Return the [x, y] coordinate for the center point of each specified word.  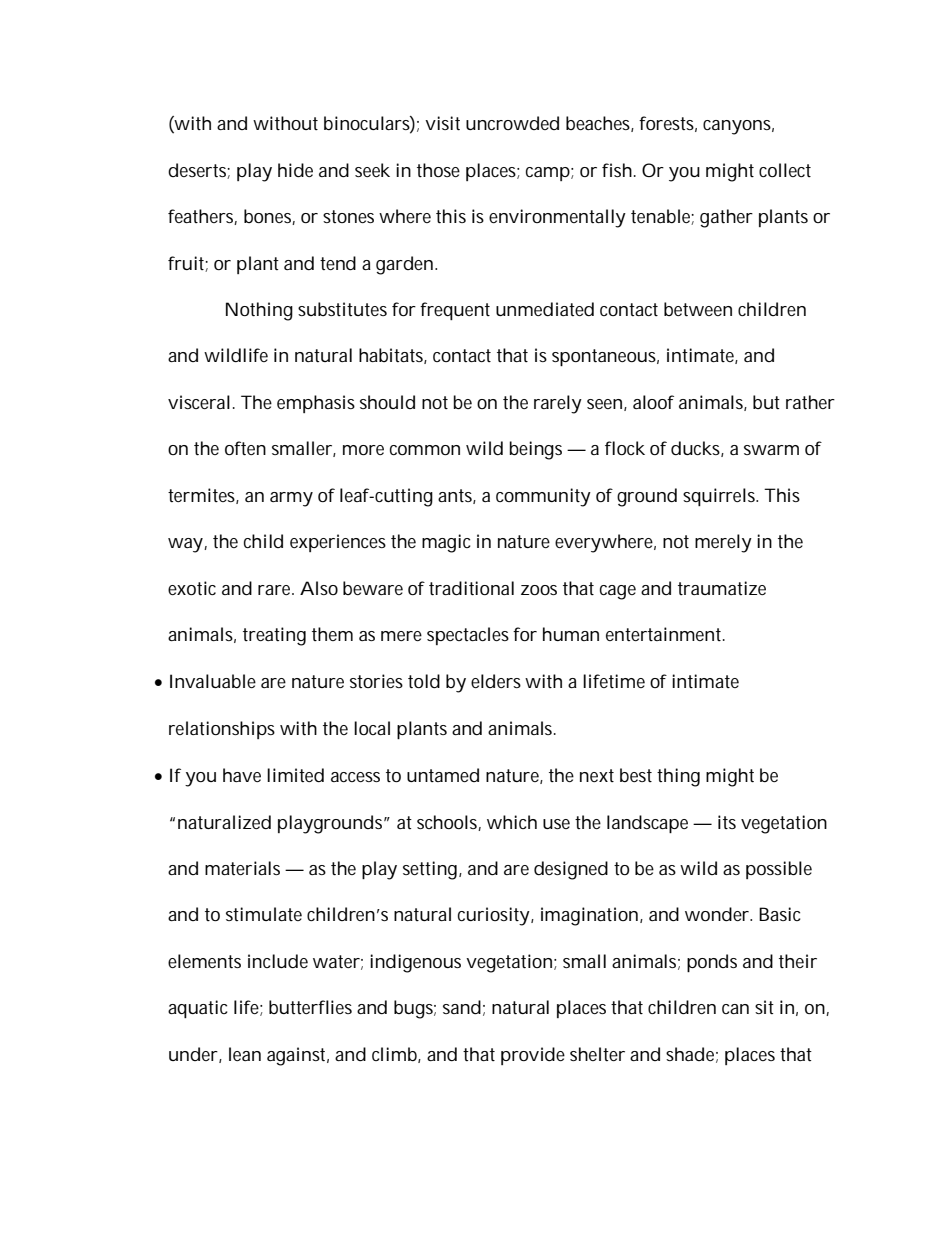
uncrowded [512, 123]
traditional [471, 588]
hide [295, 170]
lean [245, 1054]
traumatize [722, 588]
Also [319, 588]
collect [785, 170]
